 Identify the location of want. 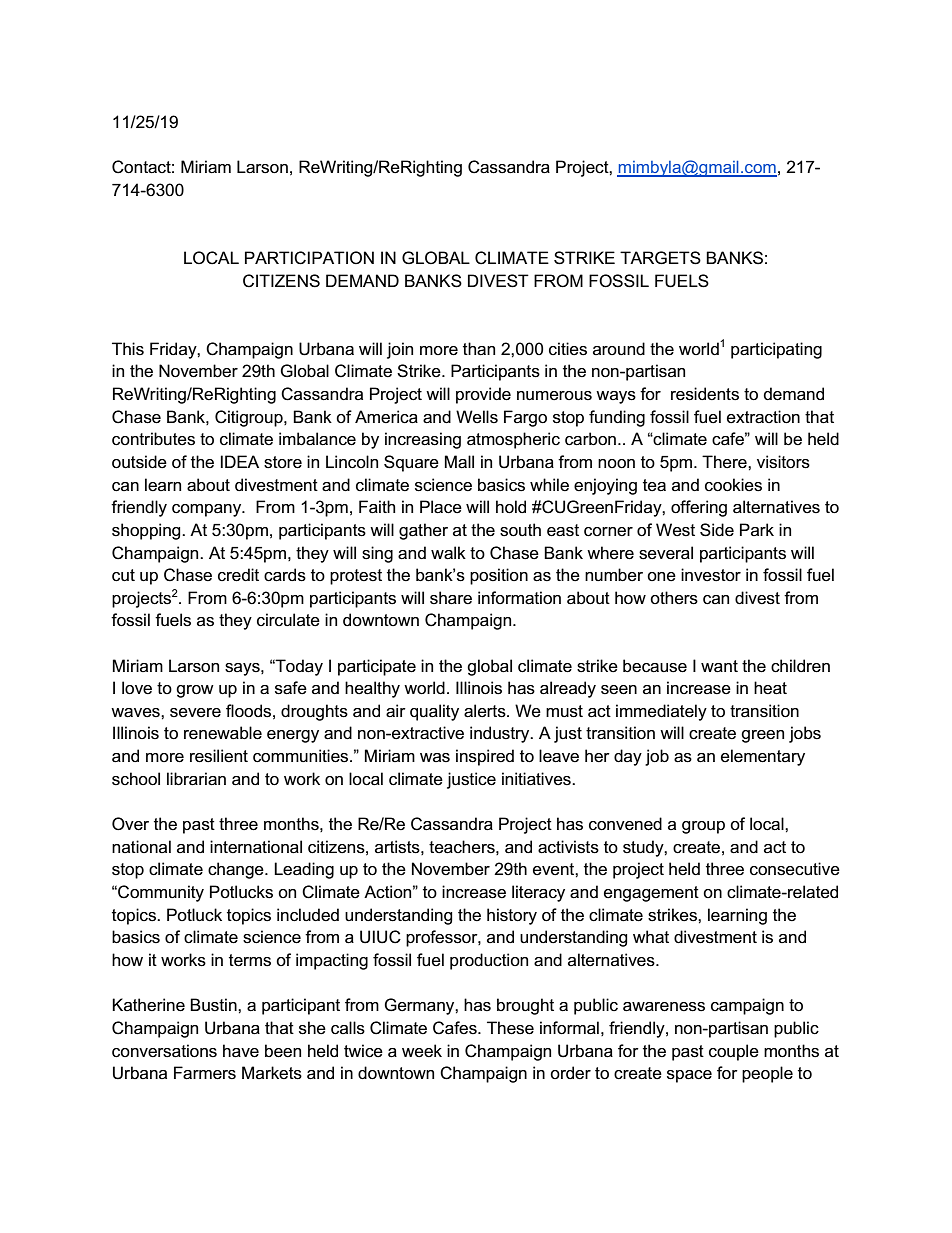
(719, 666).
